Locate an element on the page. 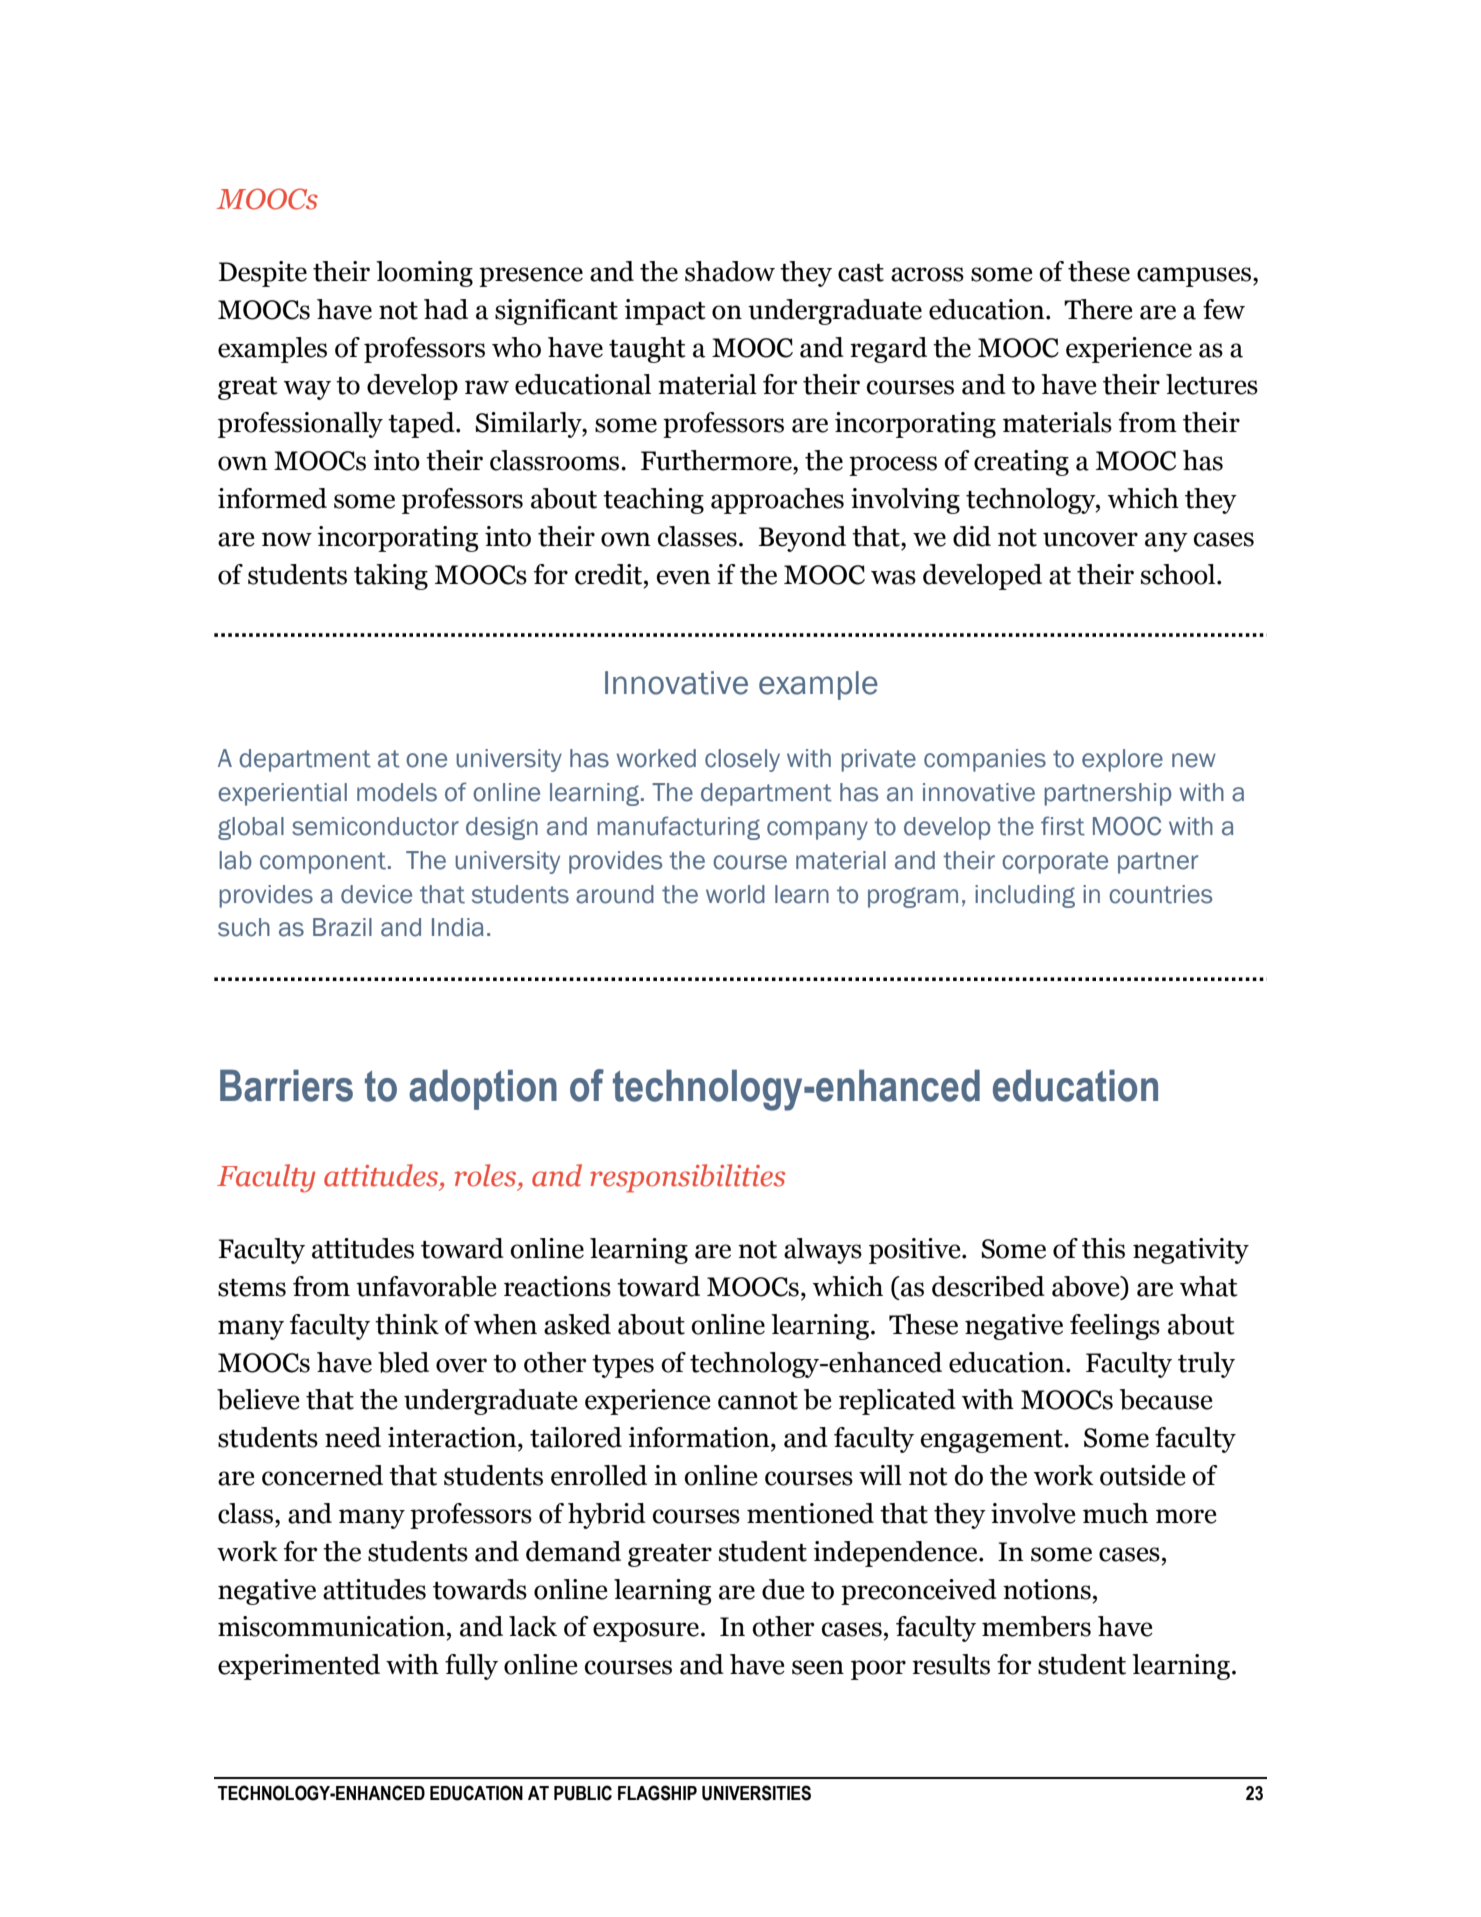  experimented is located at coordinates (299, 1667).
